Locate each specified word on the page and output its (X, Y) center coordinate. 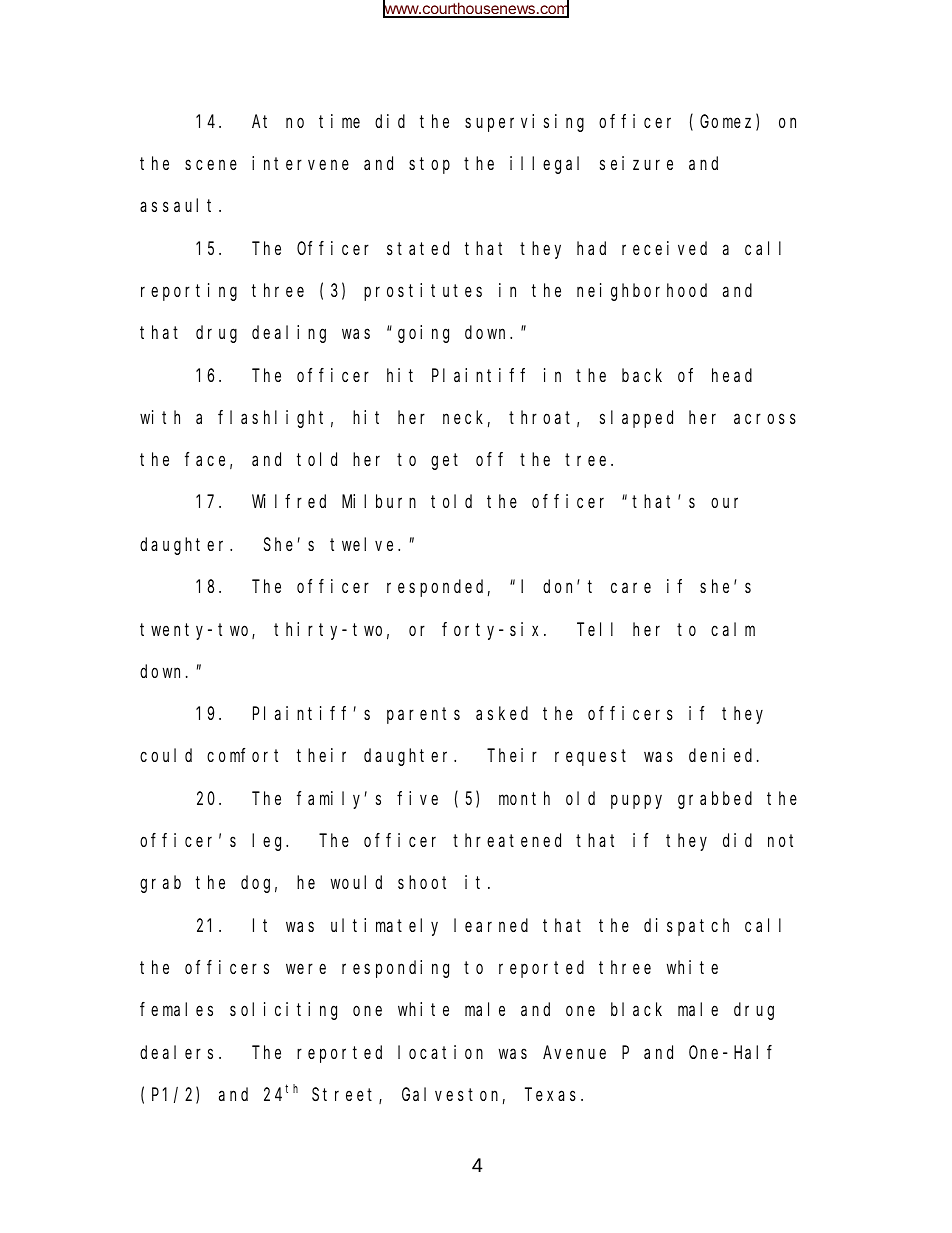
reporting (189, 292)
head (732, 375)
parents (423, 716)
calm (733, 629)
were (306, 969)
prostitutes (423, 292)
